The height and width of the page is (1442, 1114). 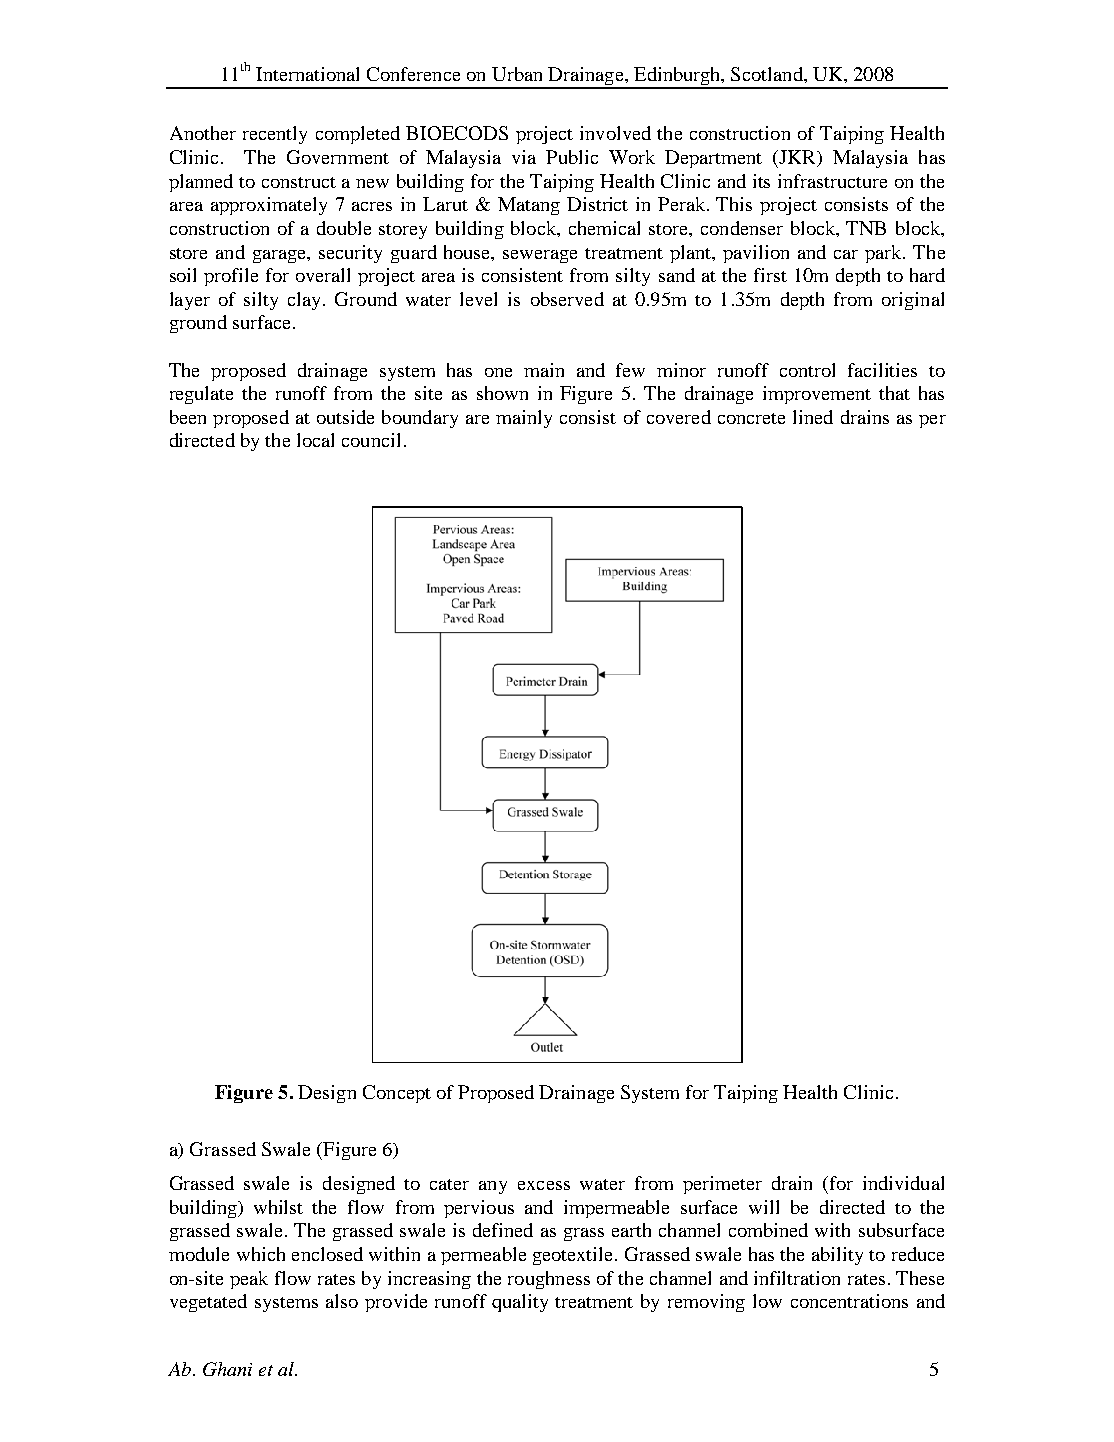 What do you see at coordinates (275, 135) in the page?
I see `recently` at bounding box center [275, 135].
